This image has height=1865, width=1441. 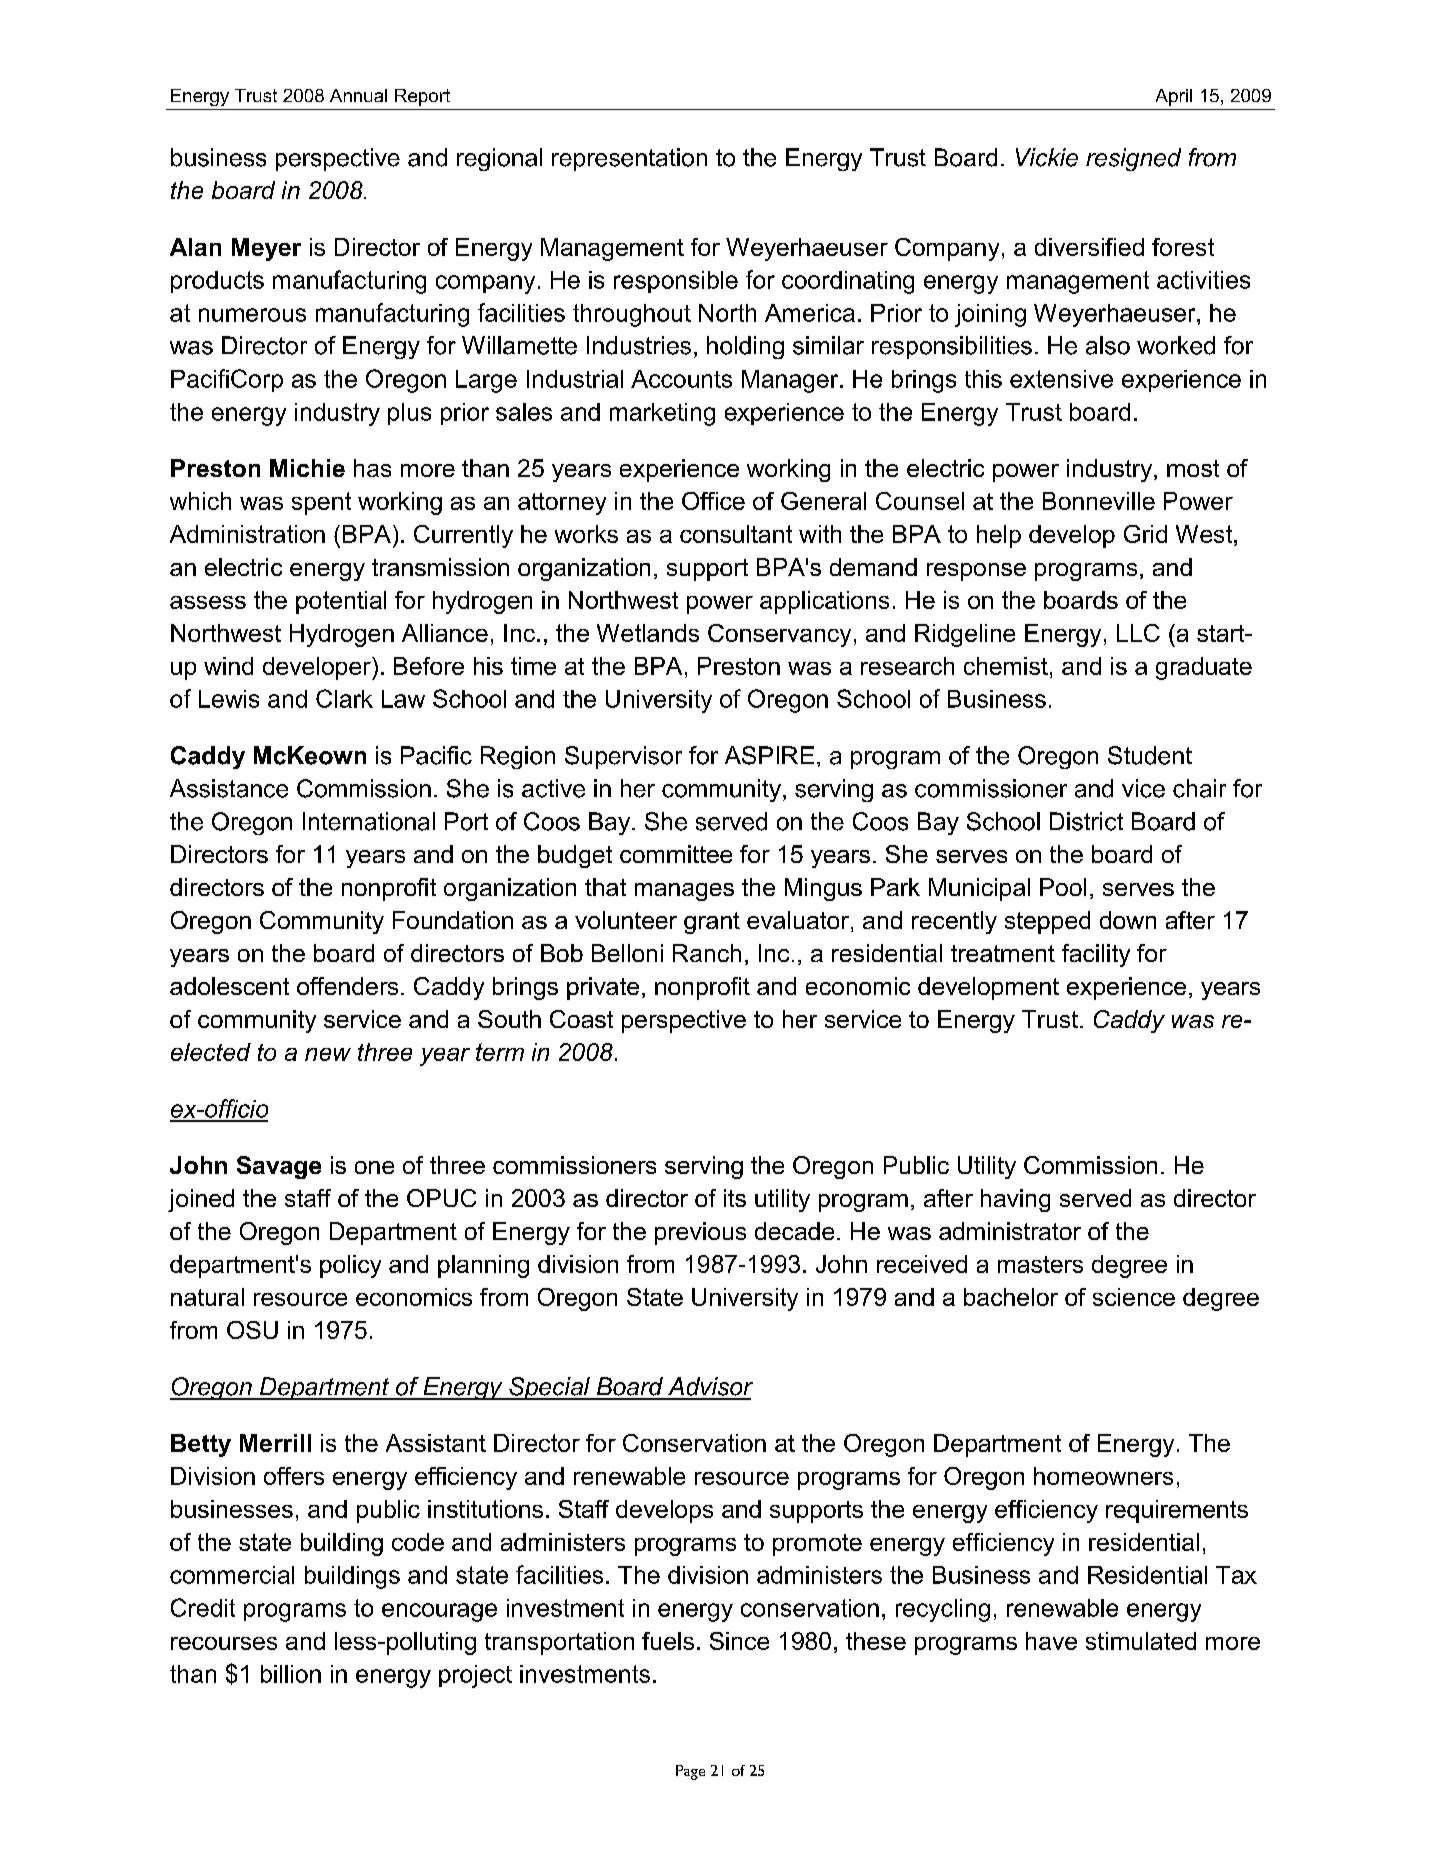 What do you see at coordinates (358, 95) in the image?
I see `Annual` at bounding box center [358, 95].
